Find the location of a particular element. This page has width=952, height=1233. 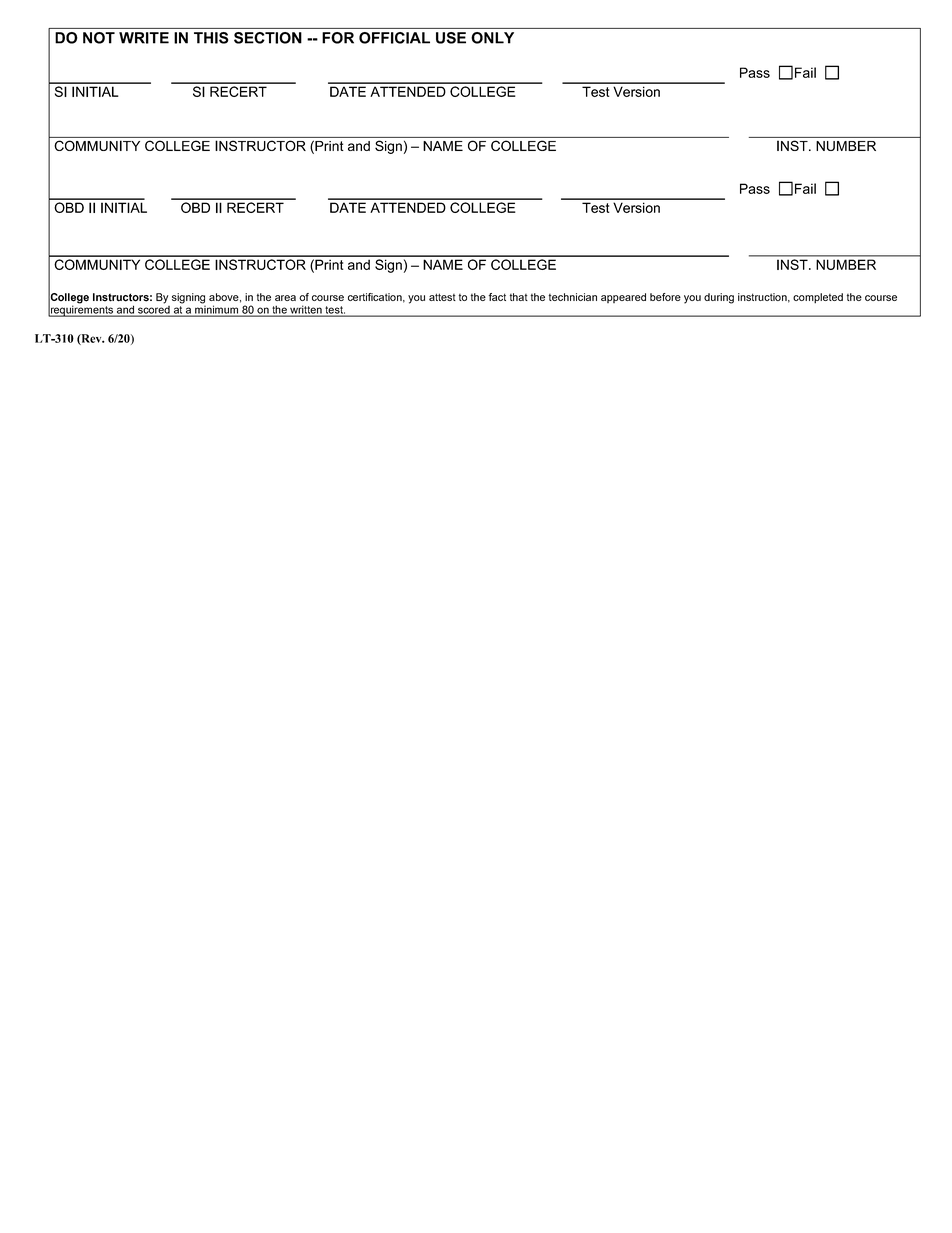

WRITE is located at coordinates (144, 38).
